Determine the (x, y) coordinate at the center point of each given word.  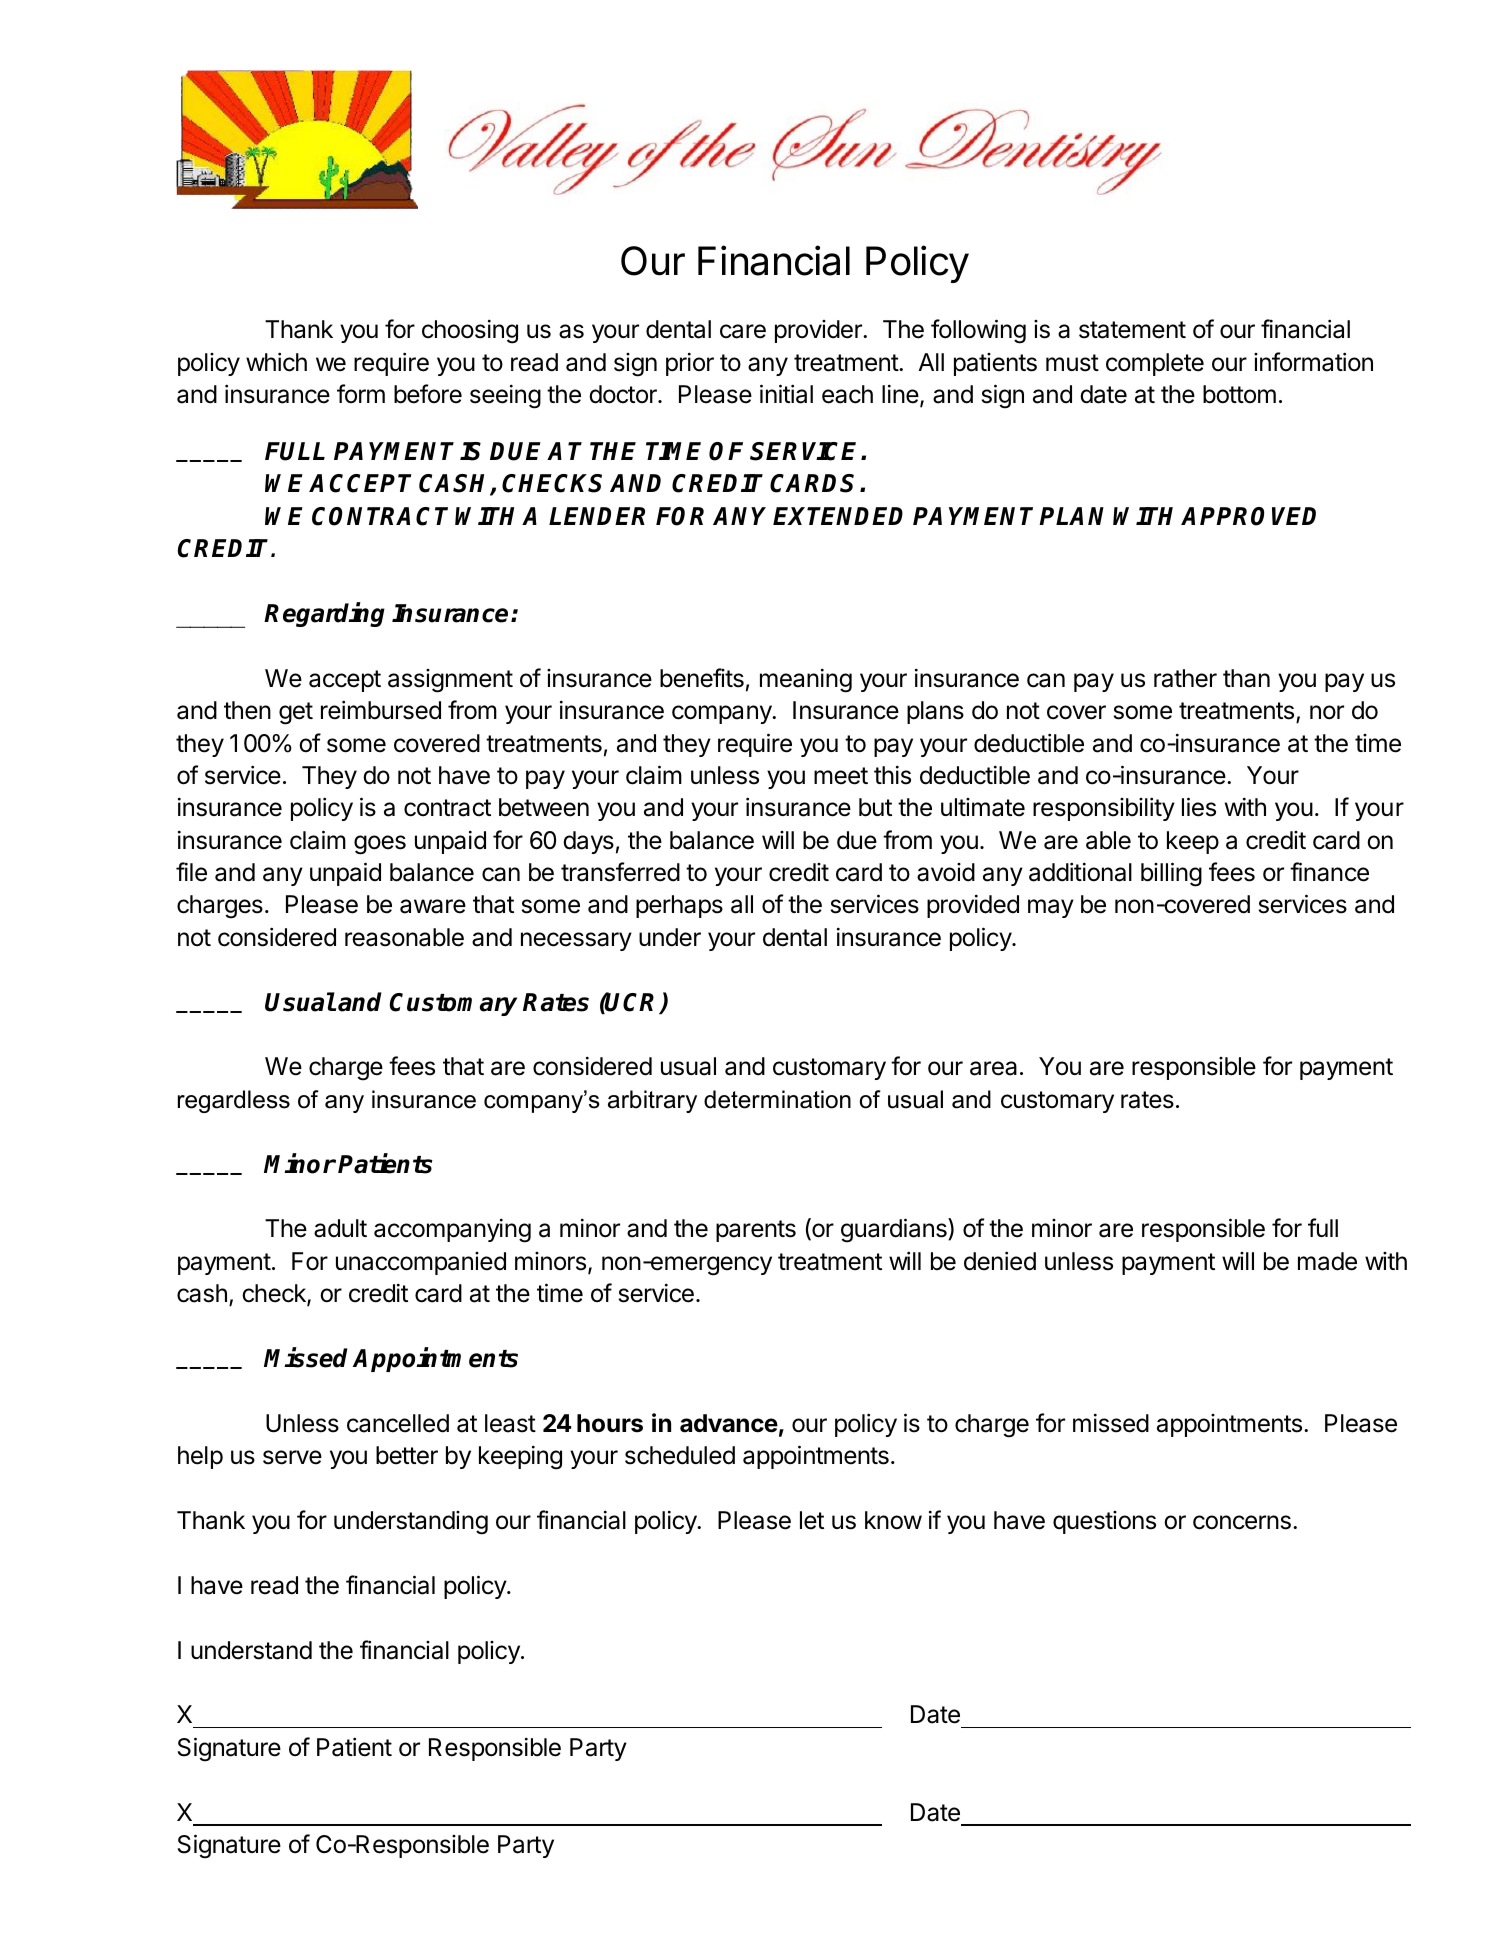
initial (786, 394)
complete (1155, 364)
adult (340, 1228)
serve (292, 1457)
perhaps (679, 906)
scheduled (680, 1455)
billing (1171, 874)
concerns (1242, 1522)
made (1327, 1261)
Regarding (324, 614)
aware (433, 906)
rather (1185, 678)
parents (756, 1231)
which (276, 362)
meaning (806, 680)
